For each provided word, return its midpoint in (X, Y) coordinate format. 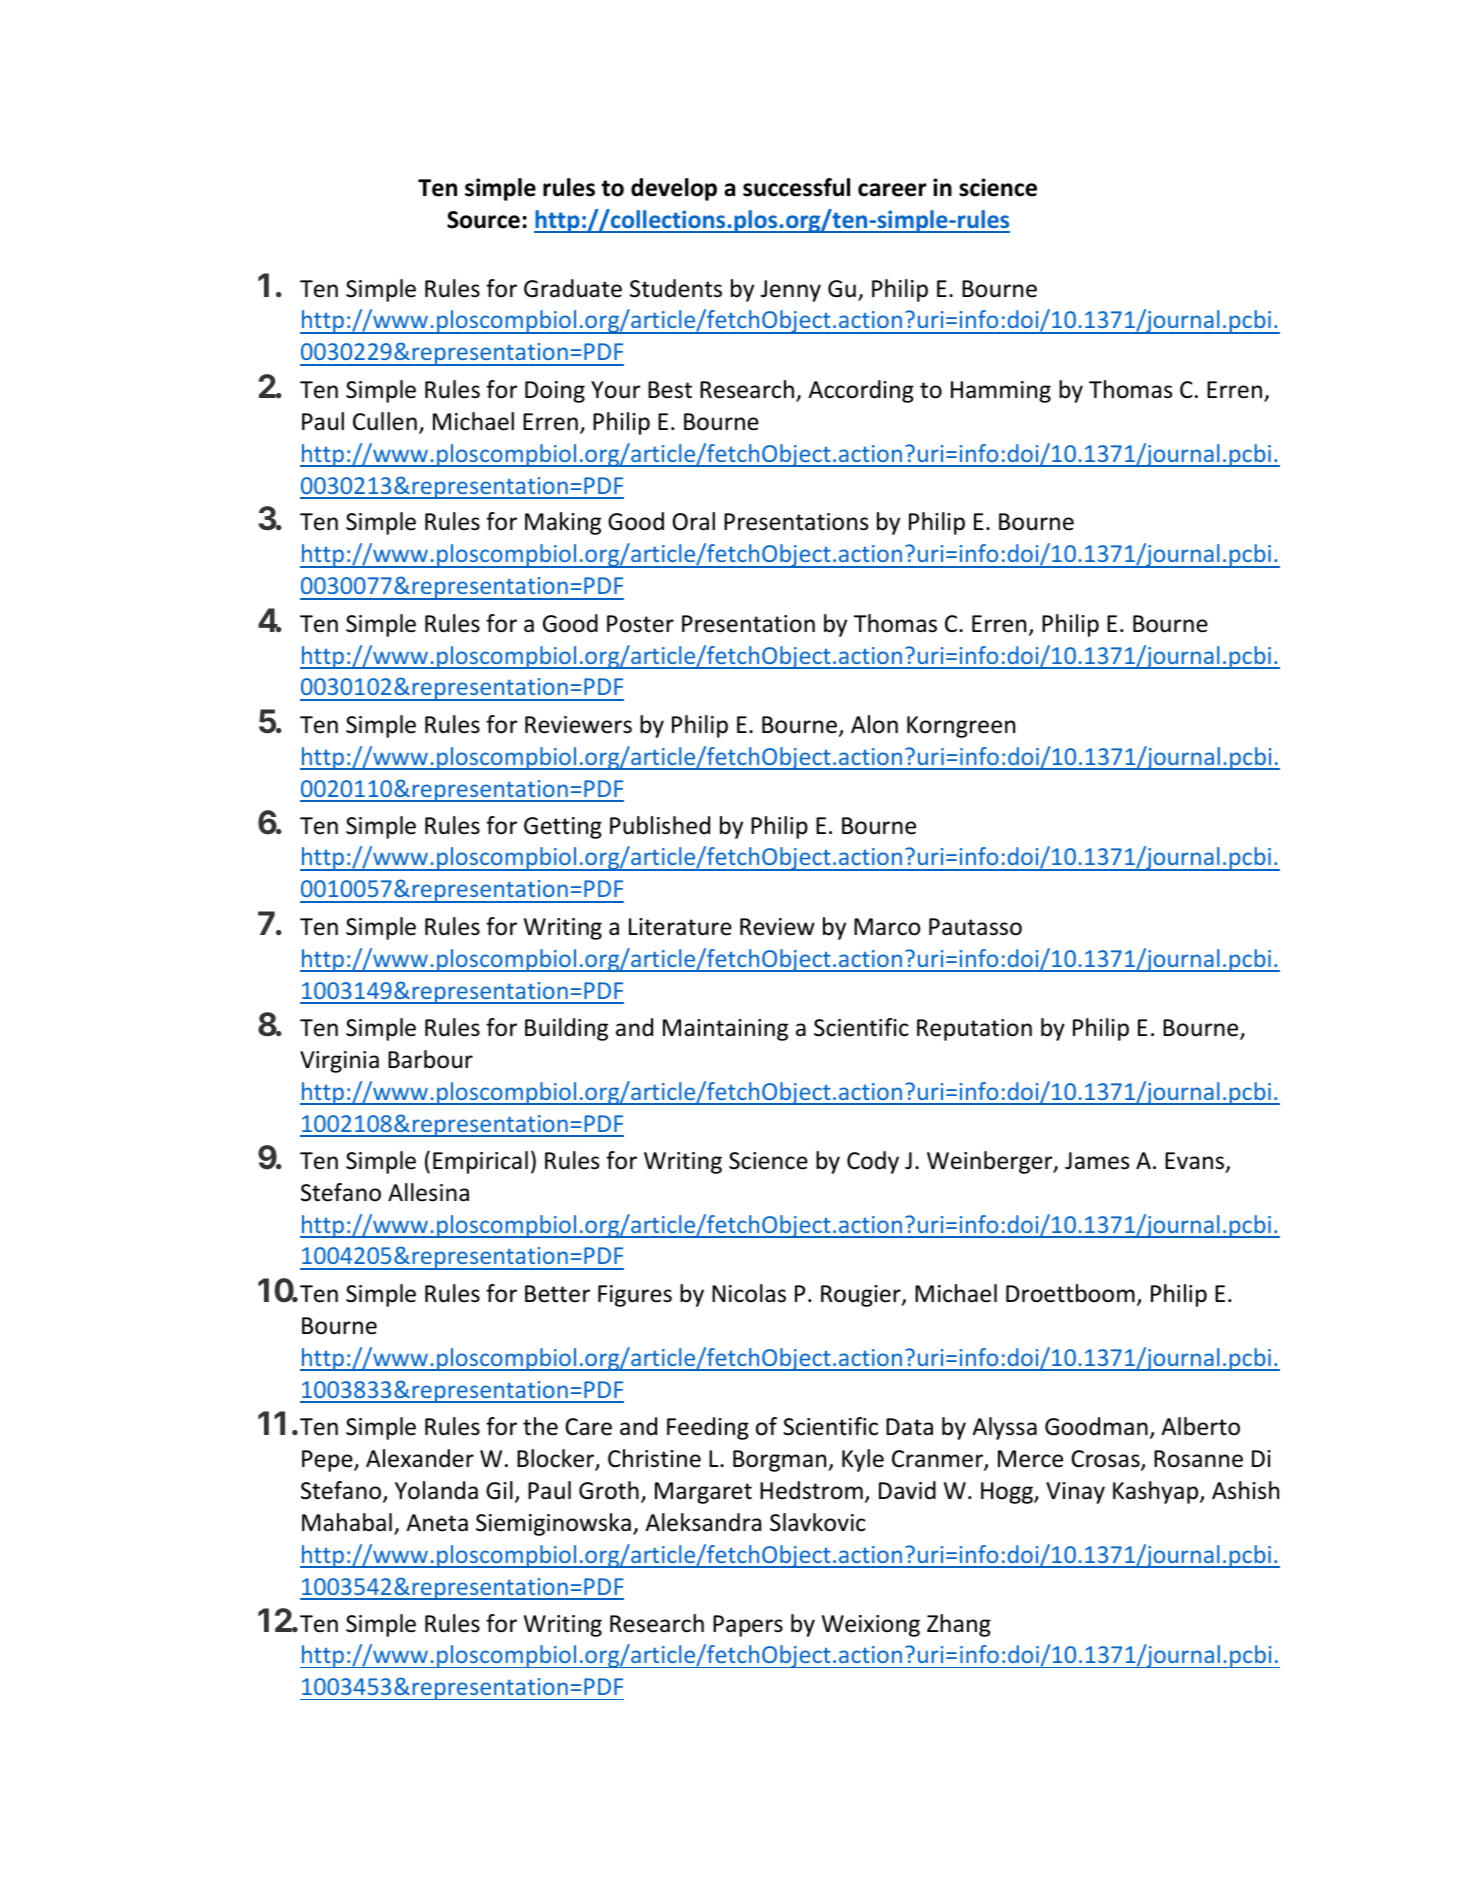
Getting (563, 828)
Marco (887, 927)
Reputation (974, 1030)
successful (796, 187)
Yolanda (436, 1490)
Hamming (1001, 392)
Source (483, 220)
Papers (748, 1626)
